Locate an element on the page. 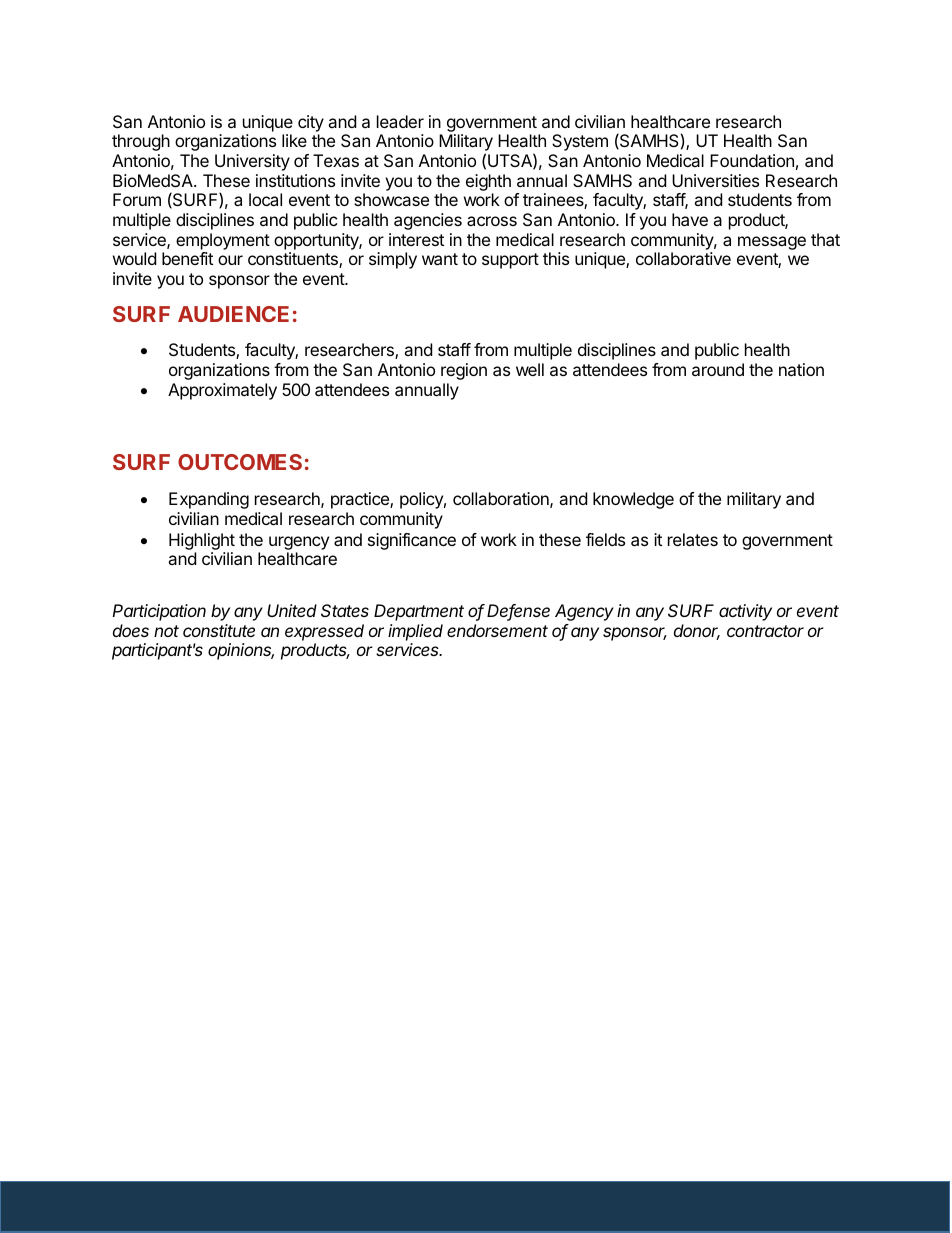 Image resolution: width=952 pixels, height=1233 pixels. constitute is located at coordinates (219, 630).
